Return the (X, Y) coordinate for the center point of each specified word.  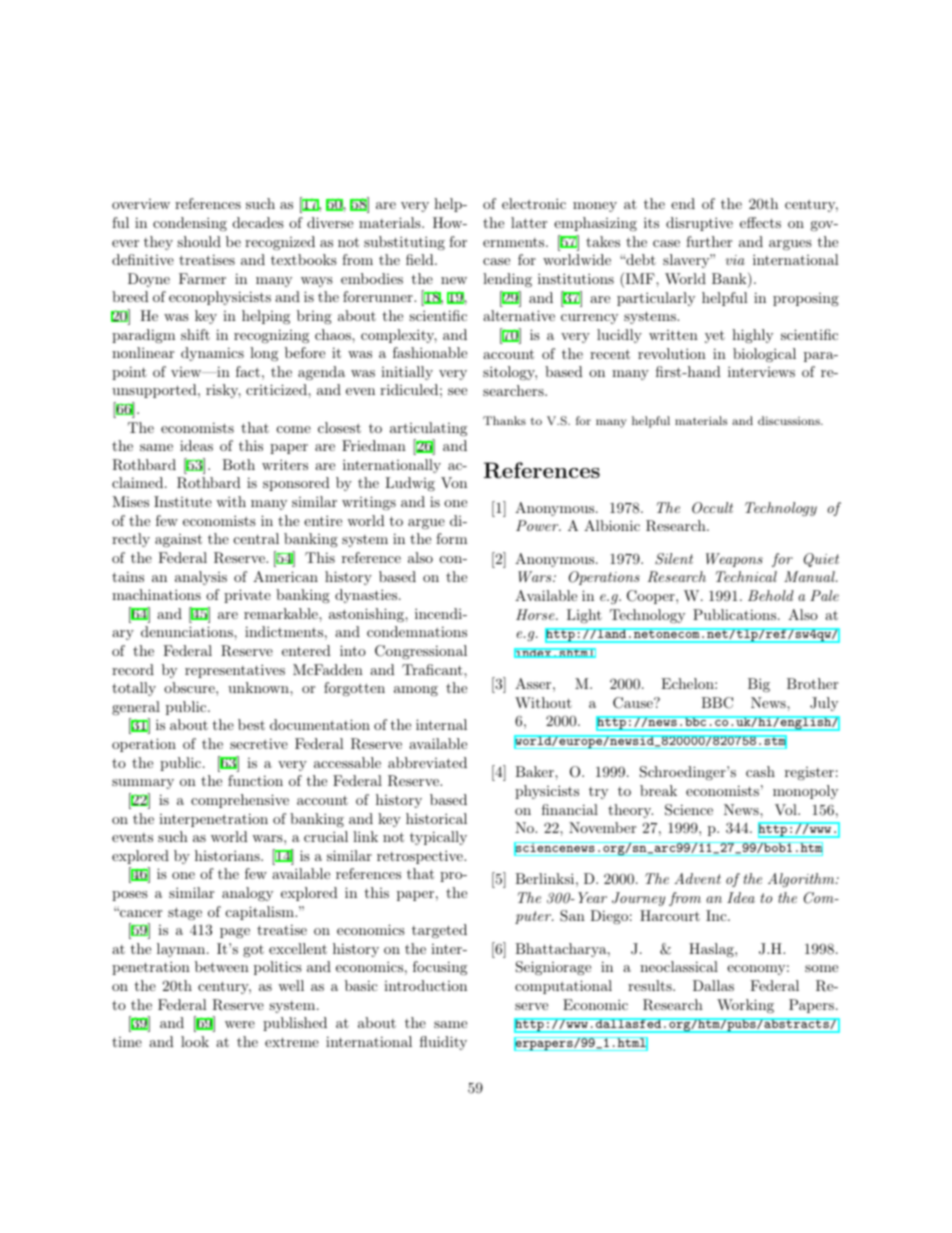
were (240, 1024)
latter (529, 222)
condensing (190, 224)
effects (760, 222)
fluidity (443, 1043)
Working (745, 1006)
